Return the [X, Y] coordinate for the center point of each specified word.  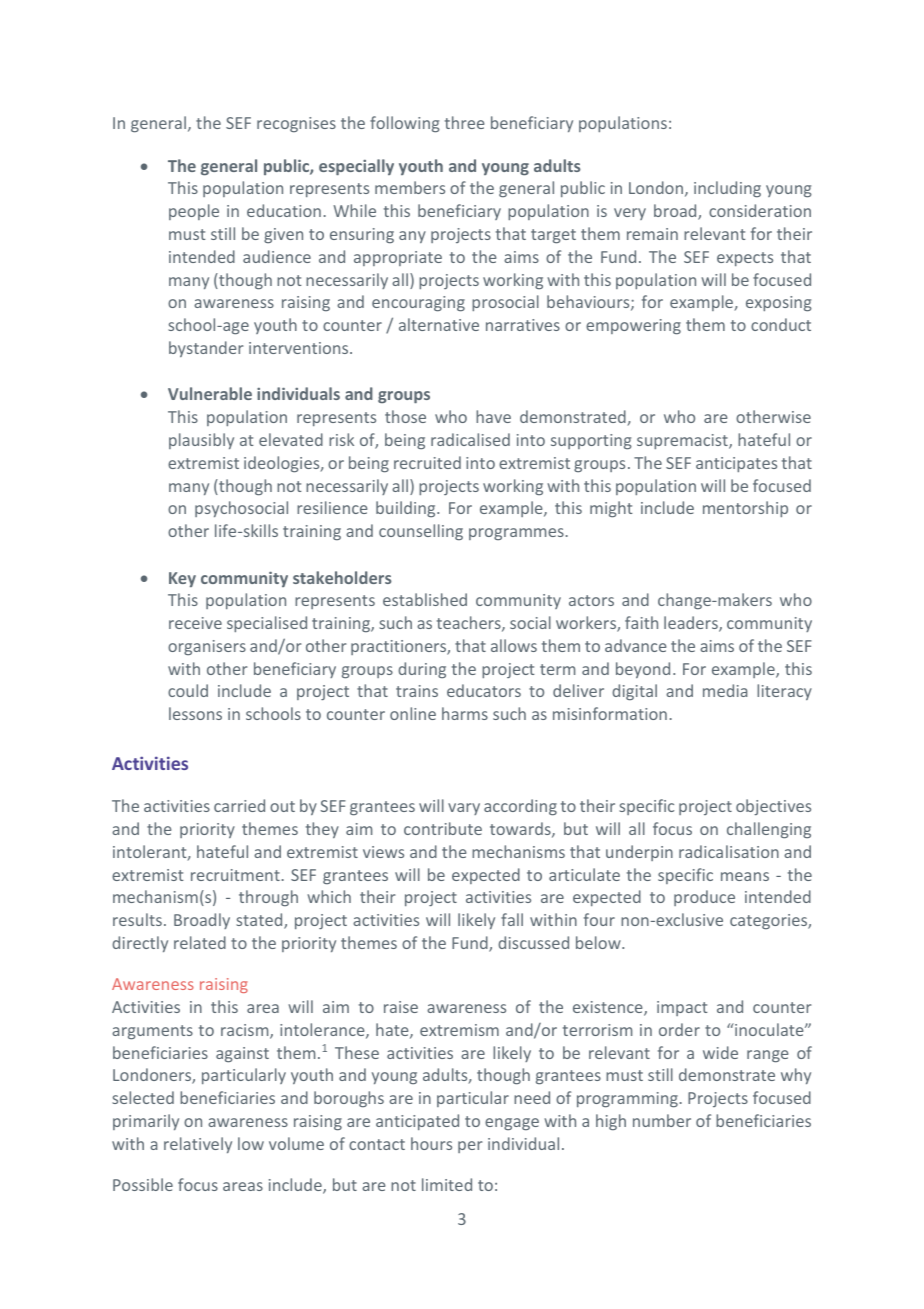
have [493, 416]
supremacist [683, 441]
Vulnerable [210, 393]
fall [512, 919]
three [464, 122]
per [470, 1147]
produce [704, 898]
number [662, 1120]
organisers [207, 647]
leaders [692, 624]
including [727, 189]
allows [514, 645]
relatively [198, 1145]
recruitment [235, 875]
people [194, 212]
